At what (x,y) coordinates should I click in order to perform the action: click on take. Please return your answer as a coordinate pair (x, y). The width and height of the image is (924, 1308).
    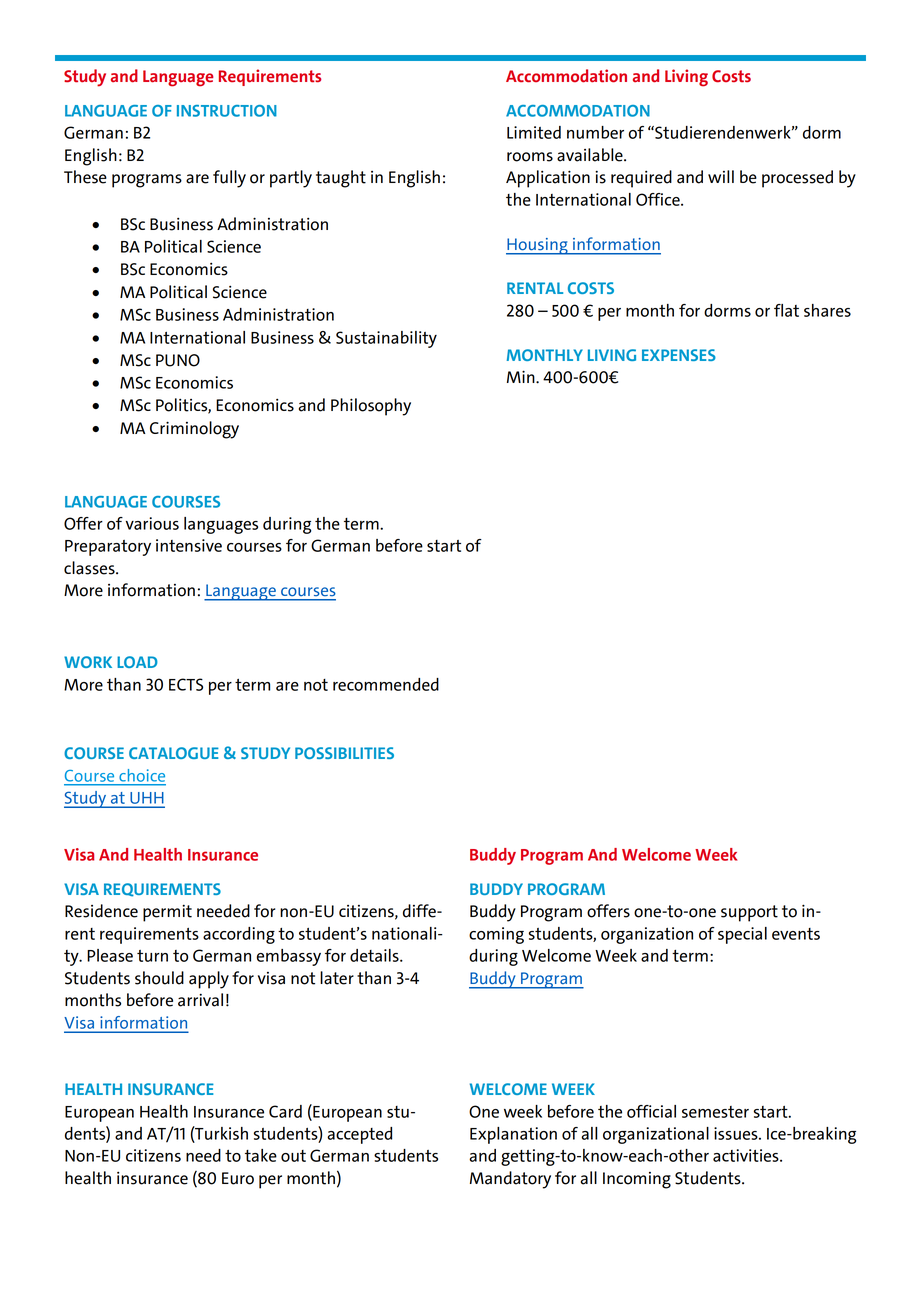
    Looking at the image, I should click on (261, 1155).
